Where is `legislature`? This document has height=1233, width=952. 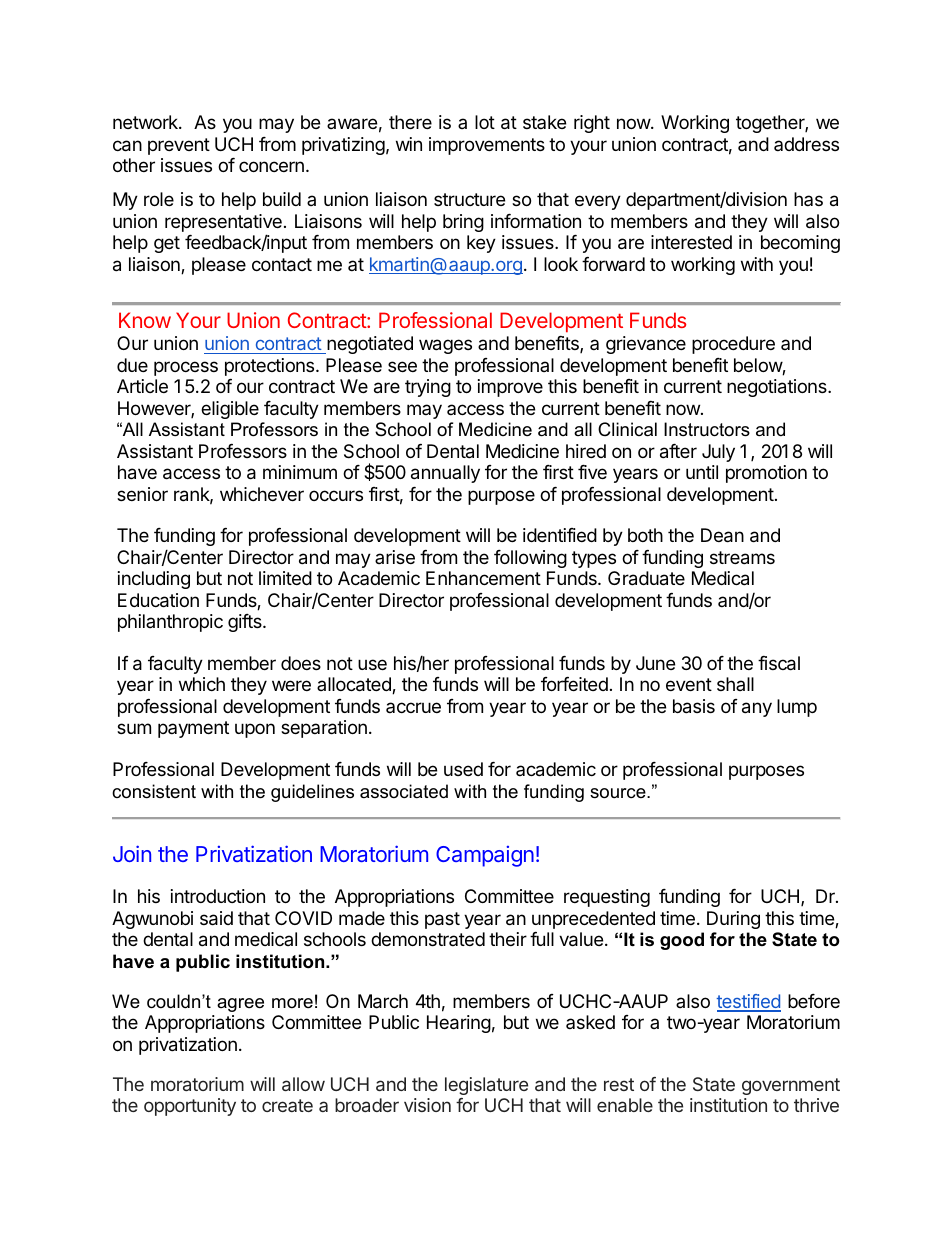 legislature is located at coordinates (486, 1086).
